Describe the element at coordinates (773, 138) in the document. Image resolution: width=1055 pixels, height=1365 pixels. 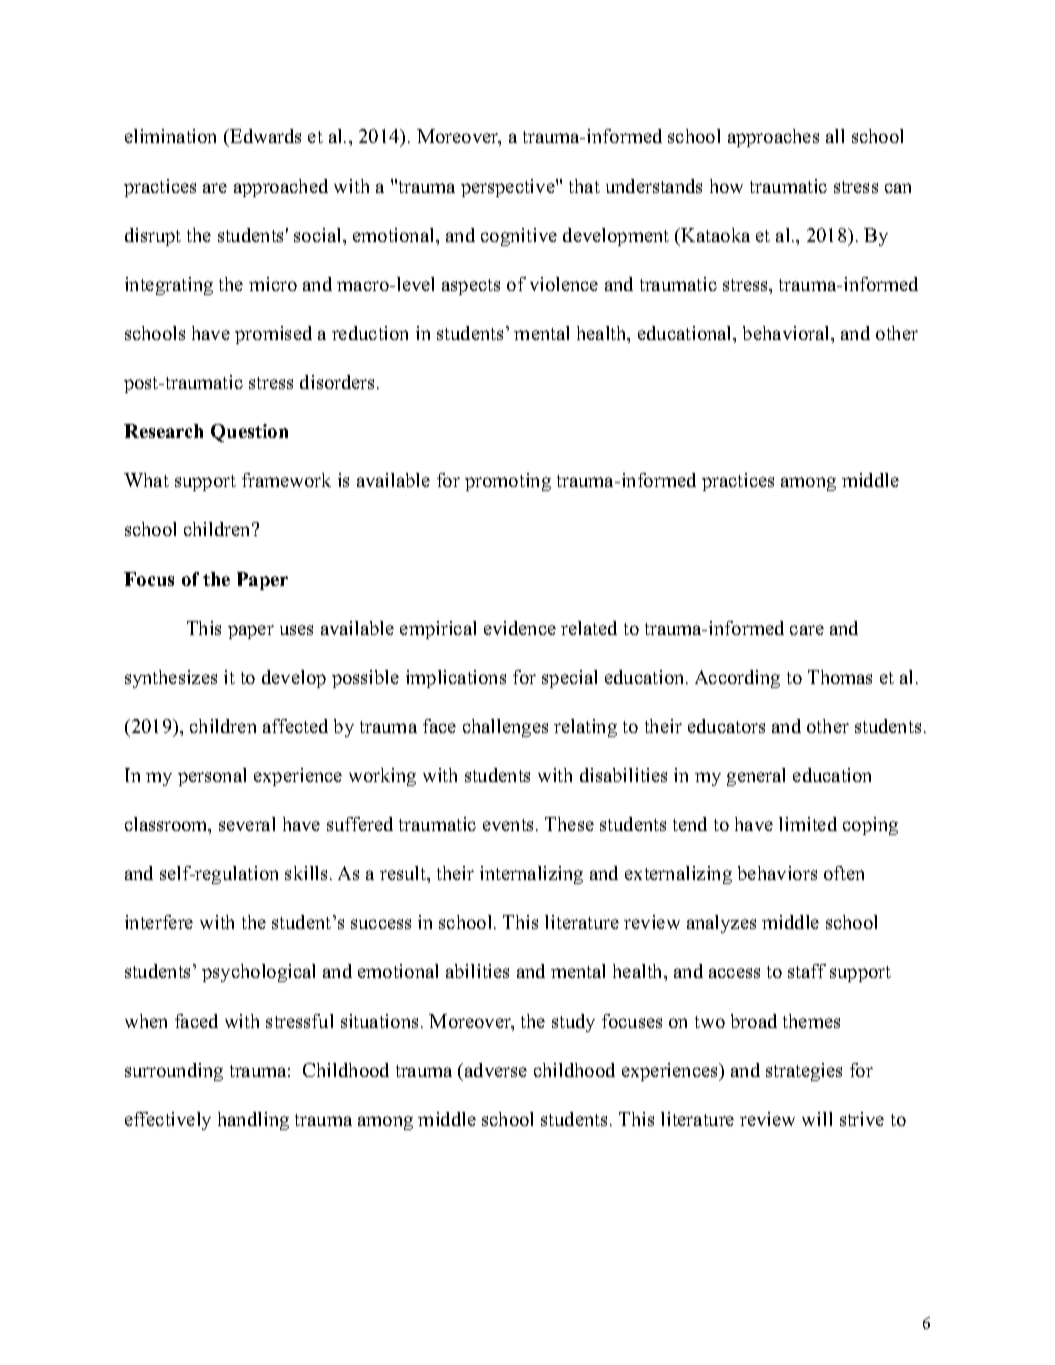
I see `approaches` at that location.
